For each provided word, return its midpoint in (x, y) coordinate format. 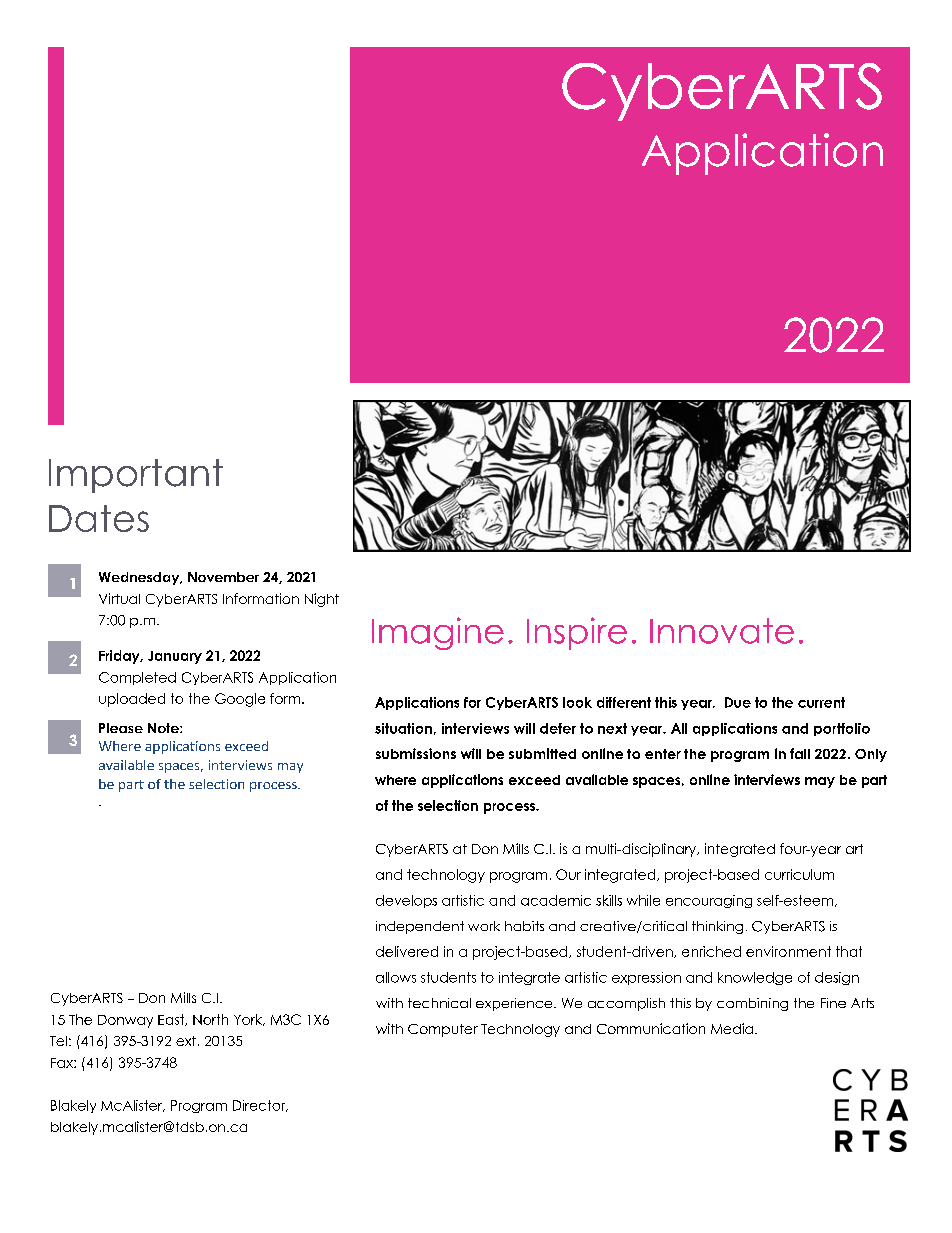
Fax (63, 1063)
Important (136, 476)
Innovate (722, 631)
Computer (443, 1030)
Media (733, 1028)
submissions (416, 753)
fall (800, 753)
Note (164, 728)
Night (322, 600)
